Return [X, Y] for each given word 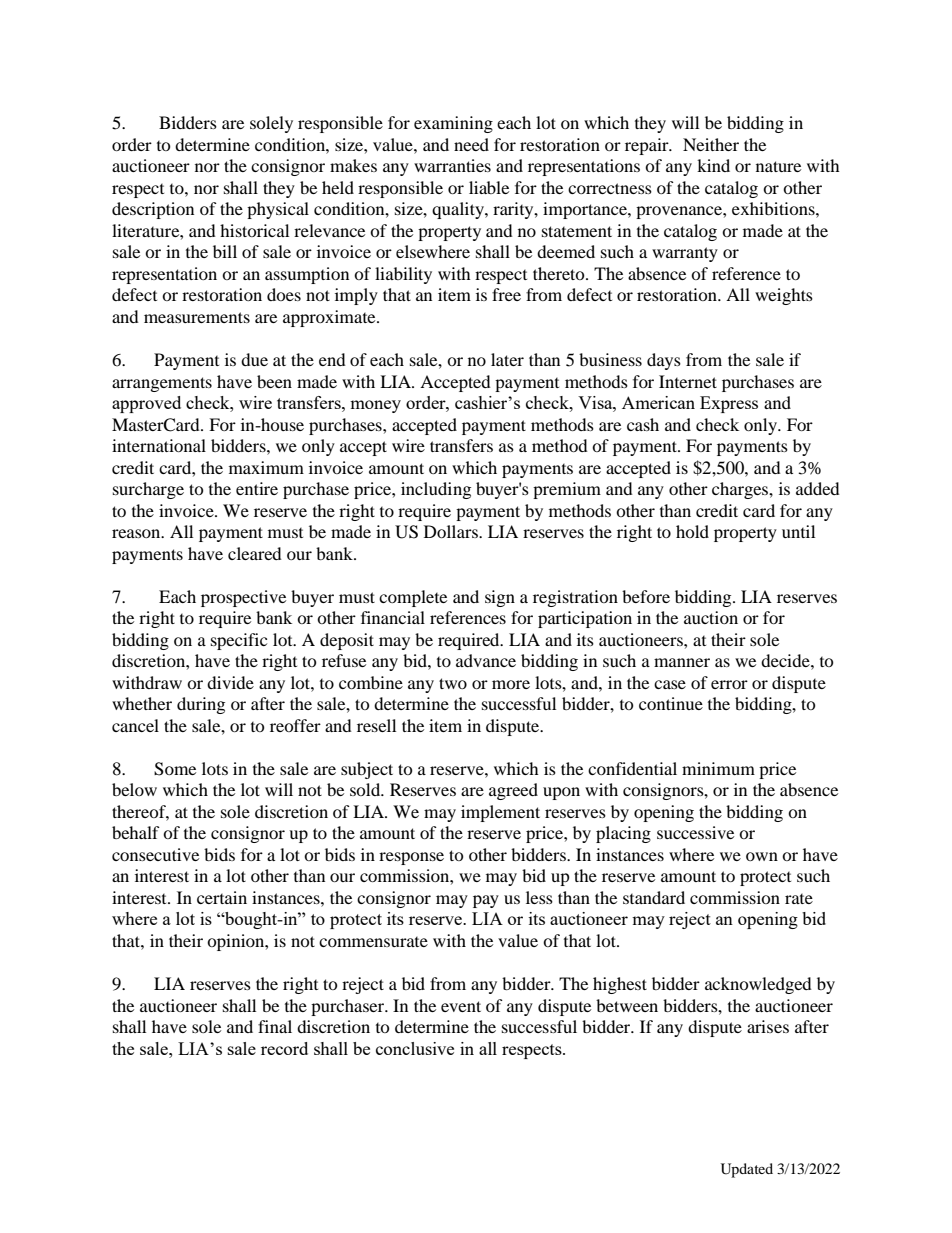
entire [257, 488]
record [284, 1048]
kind [713, 165]
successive [695, 832]
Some [175, 769]
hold [692, 531]
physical [278, 210]
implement [500, 813]
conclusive [415, 1048]
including [436, 490]
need [471, 144]
